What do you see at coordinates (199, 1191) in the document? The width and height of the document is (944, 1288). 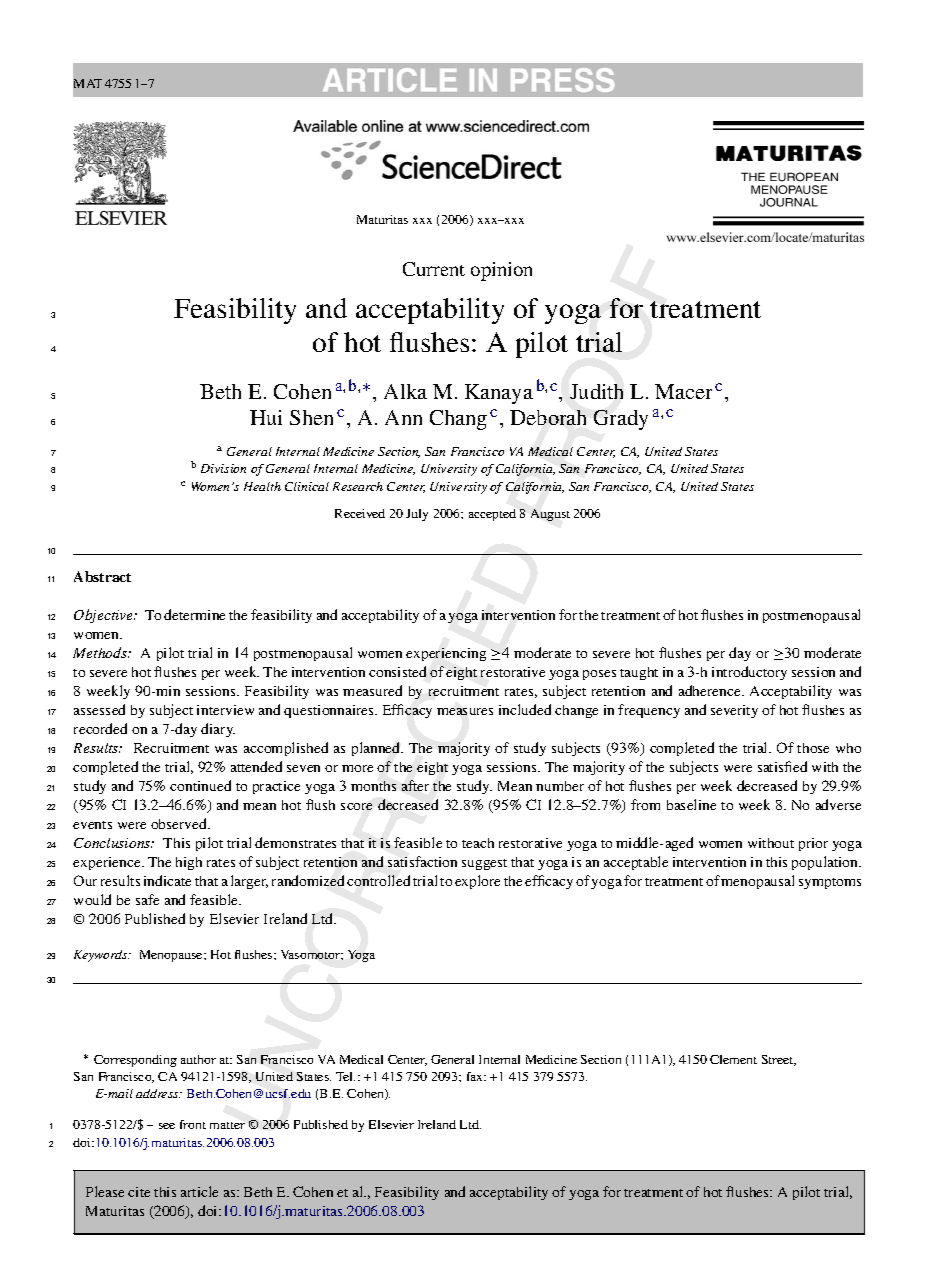 I see `article` at bounding box center [199, 1191].
